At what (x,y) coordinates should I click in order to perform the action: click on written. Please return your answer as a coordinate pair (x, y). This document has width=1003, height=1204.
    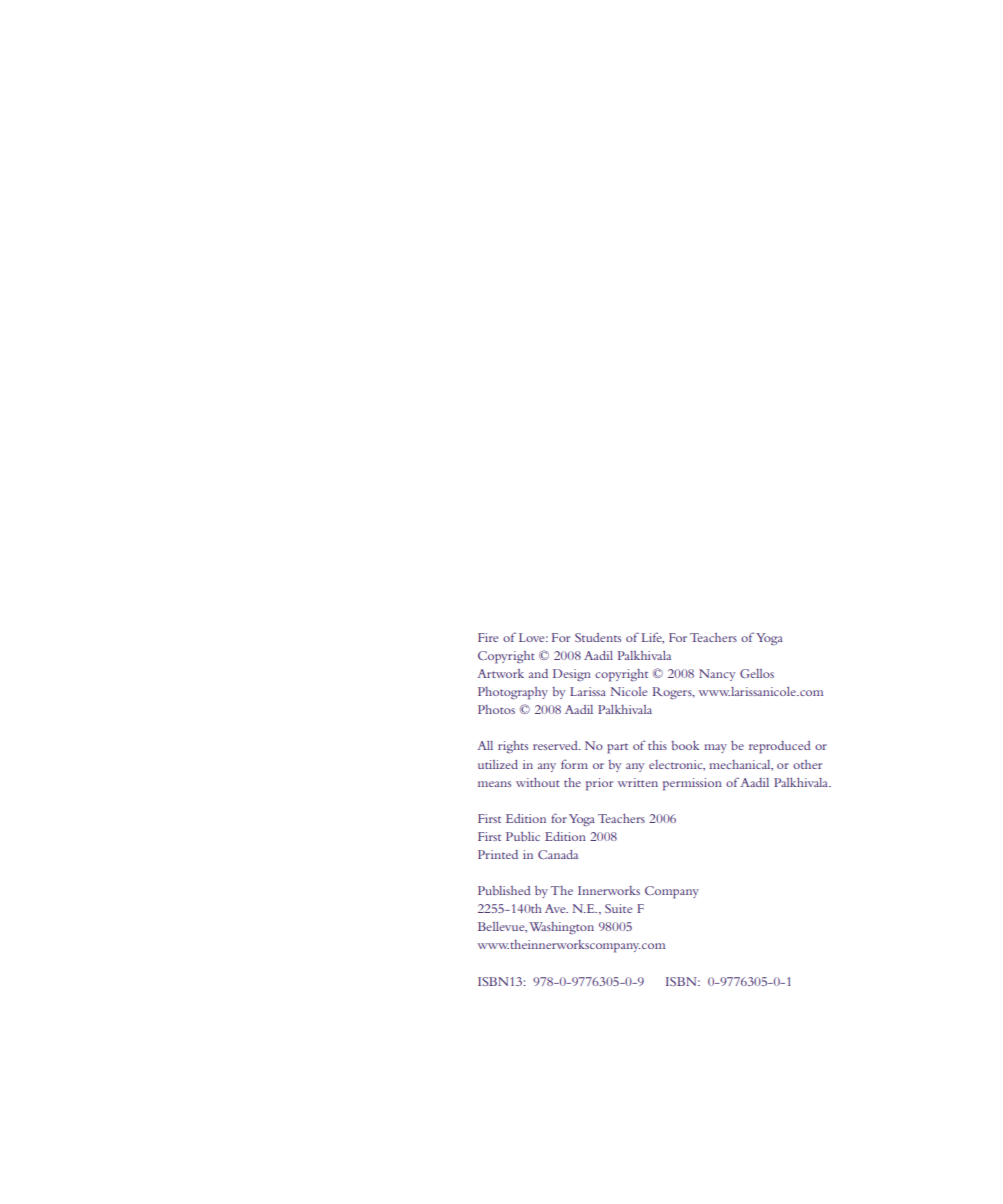
    Looking at the image, I should click on (638, 782).
